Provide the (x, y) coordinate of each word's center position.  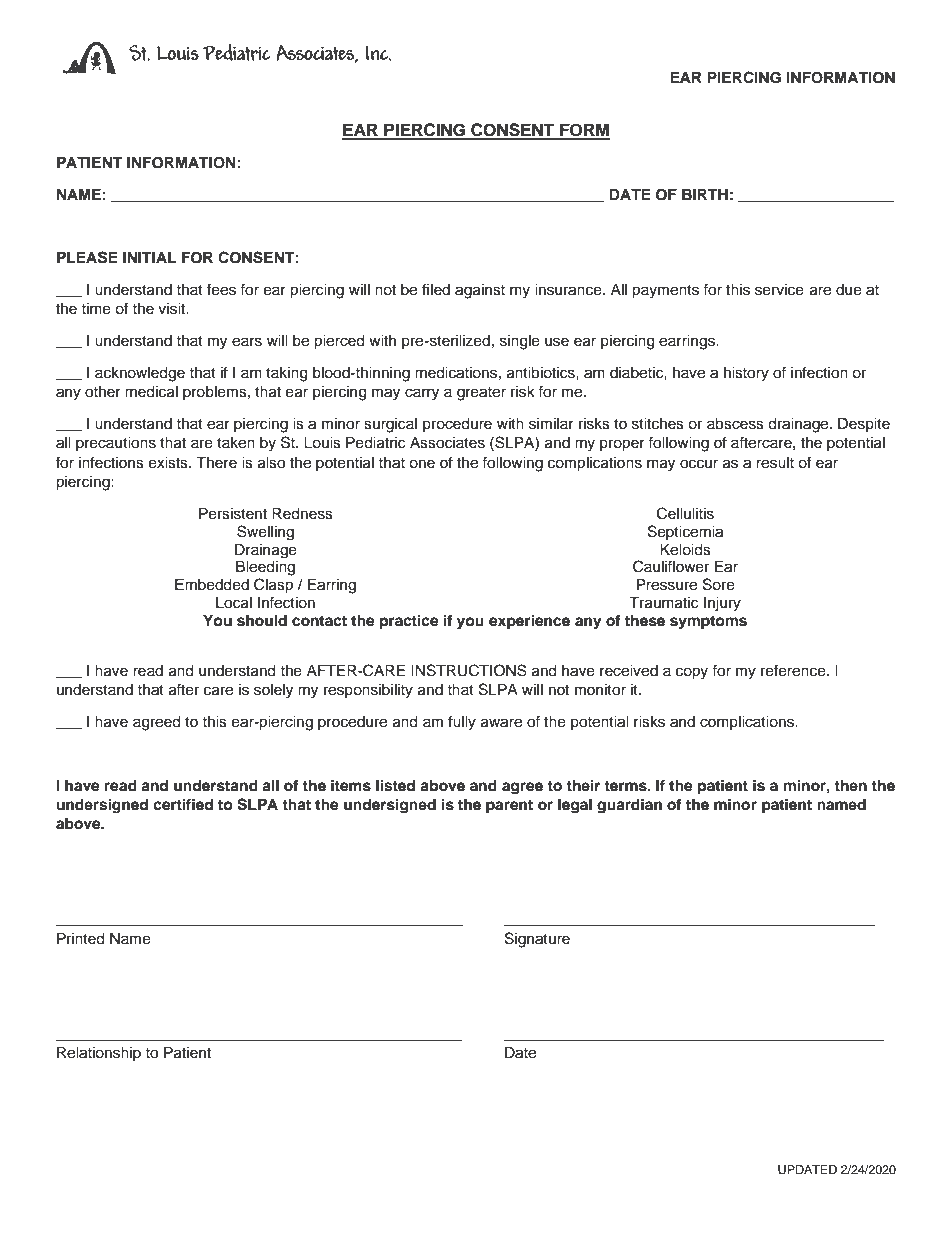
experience (529, 622)
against (480, 291)
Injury (722, 604)
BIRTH (705, 194)
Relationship (99, 1054)
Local (234, 603)
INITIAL (149, 257)
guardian (629, 806)
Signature (537, 940)
